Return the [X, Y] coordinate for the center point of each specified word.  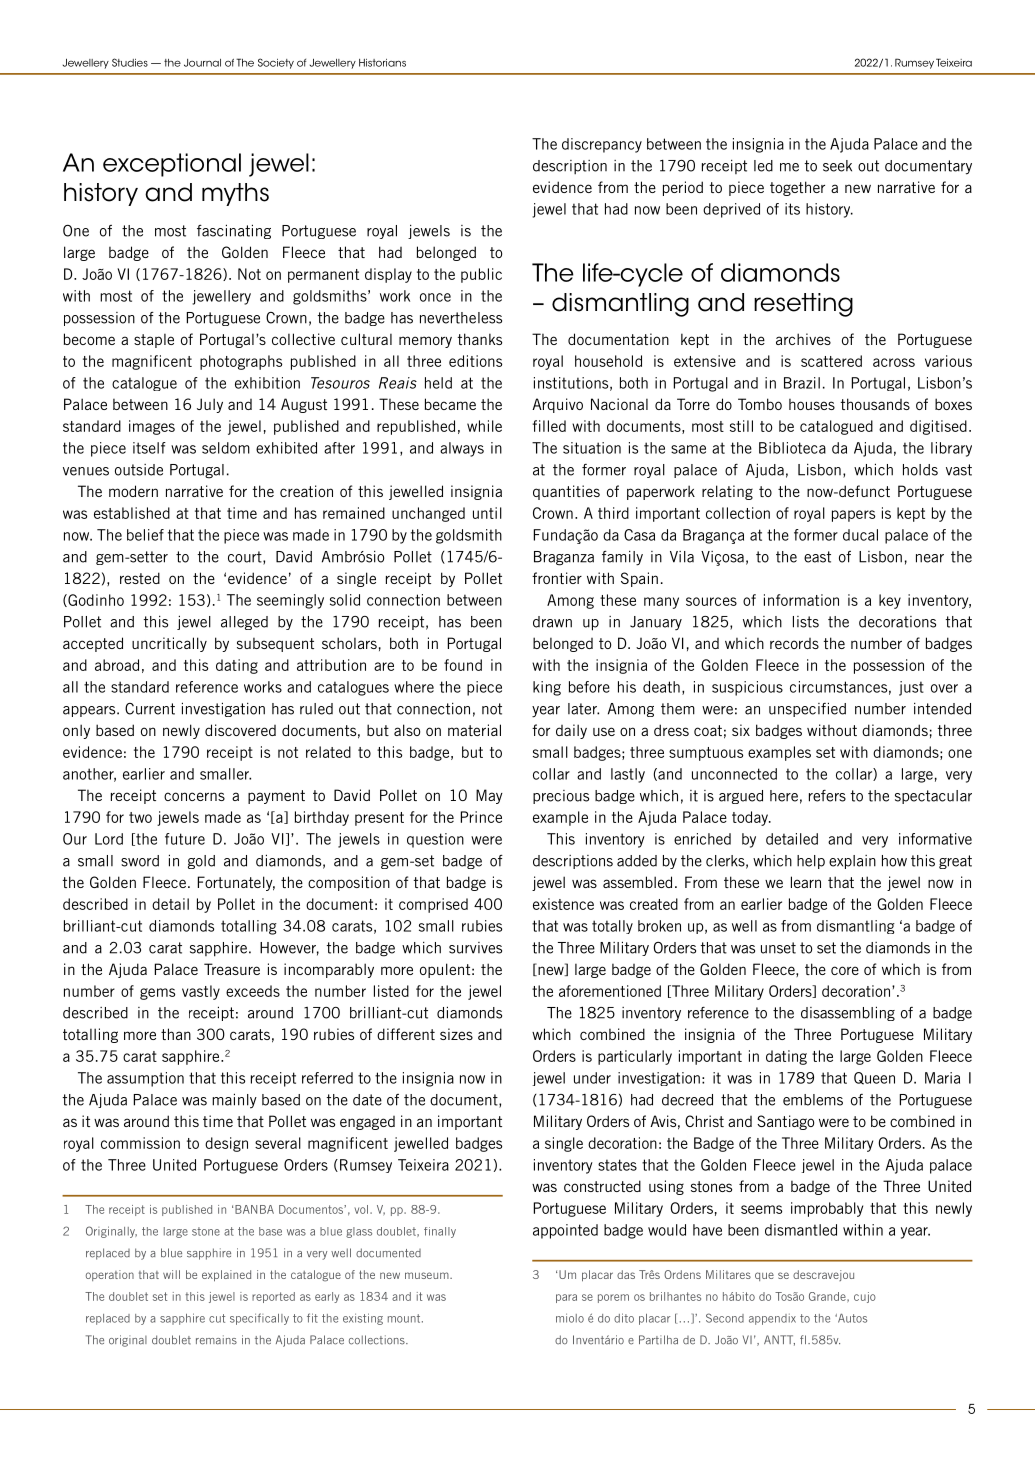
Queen [874, 1078]
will [171, 1274]
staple [154, 341]
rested [140, 578]
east [817, 557]
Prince [481, 817]
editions [475, 361]
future [185, 839]
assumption [145, 1079]
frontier [557, 578]
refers [827, 796]
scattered [831, 361]
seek [837, 166]
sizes [456, 1034]
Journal [202, 63]
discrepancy [602, 145]
